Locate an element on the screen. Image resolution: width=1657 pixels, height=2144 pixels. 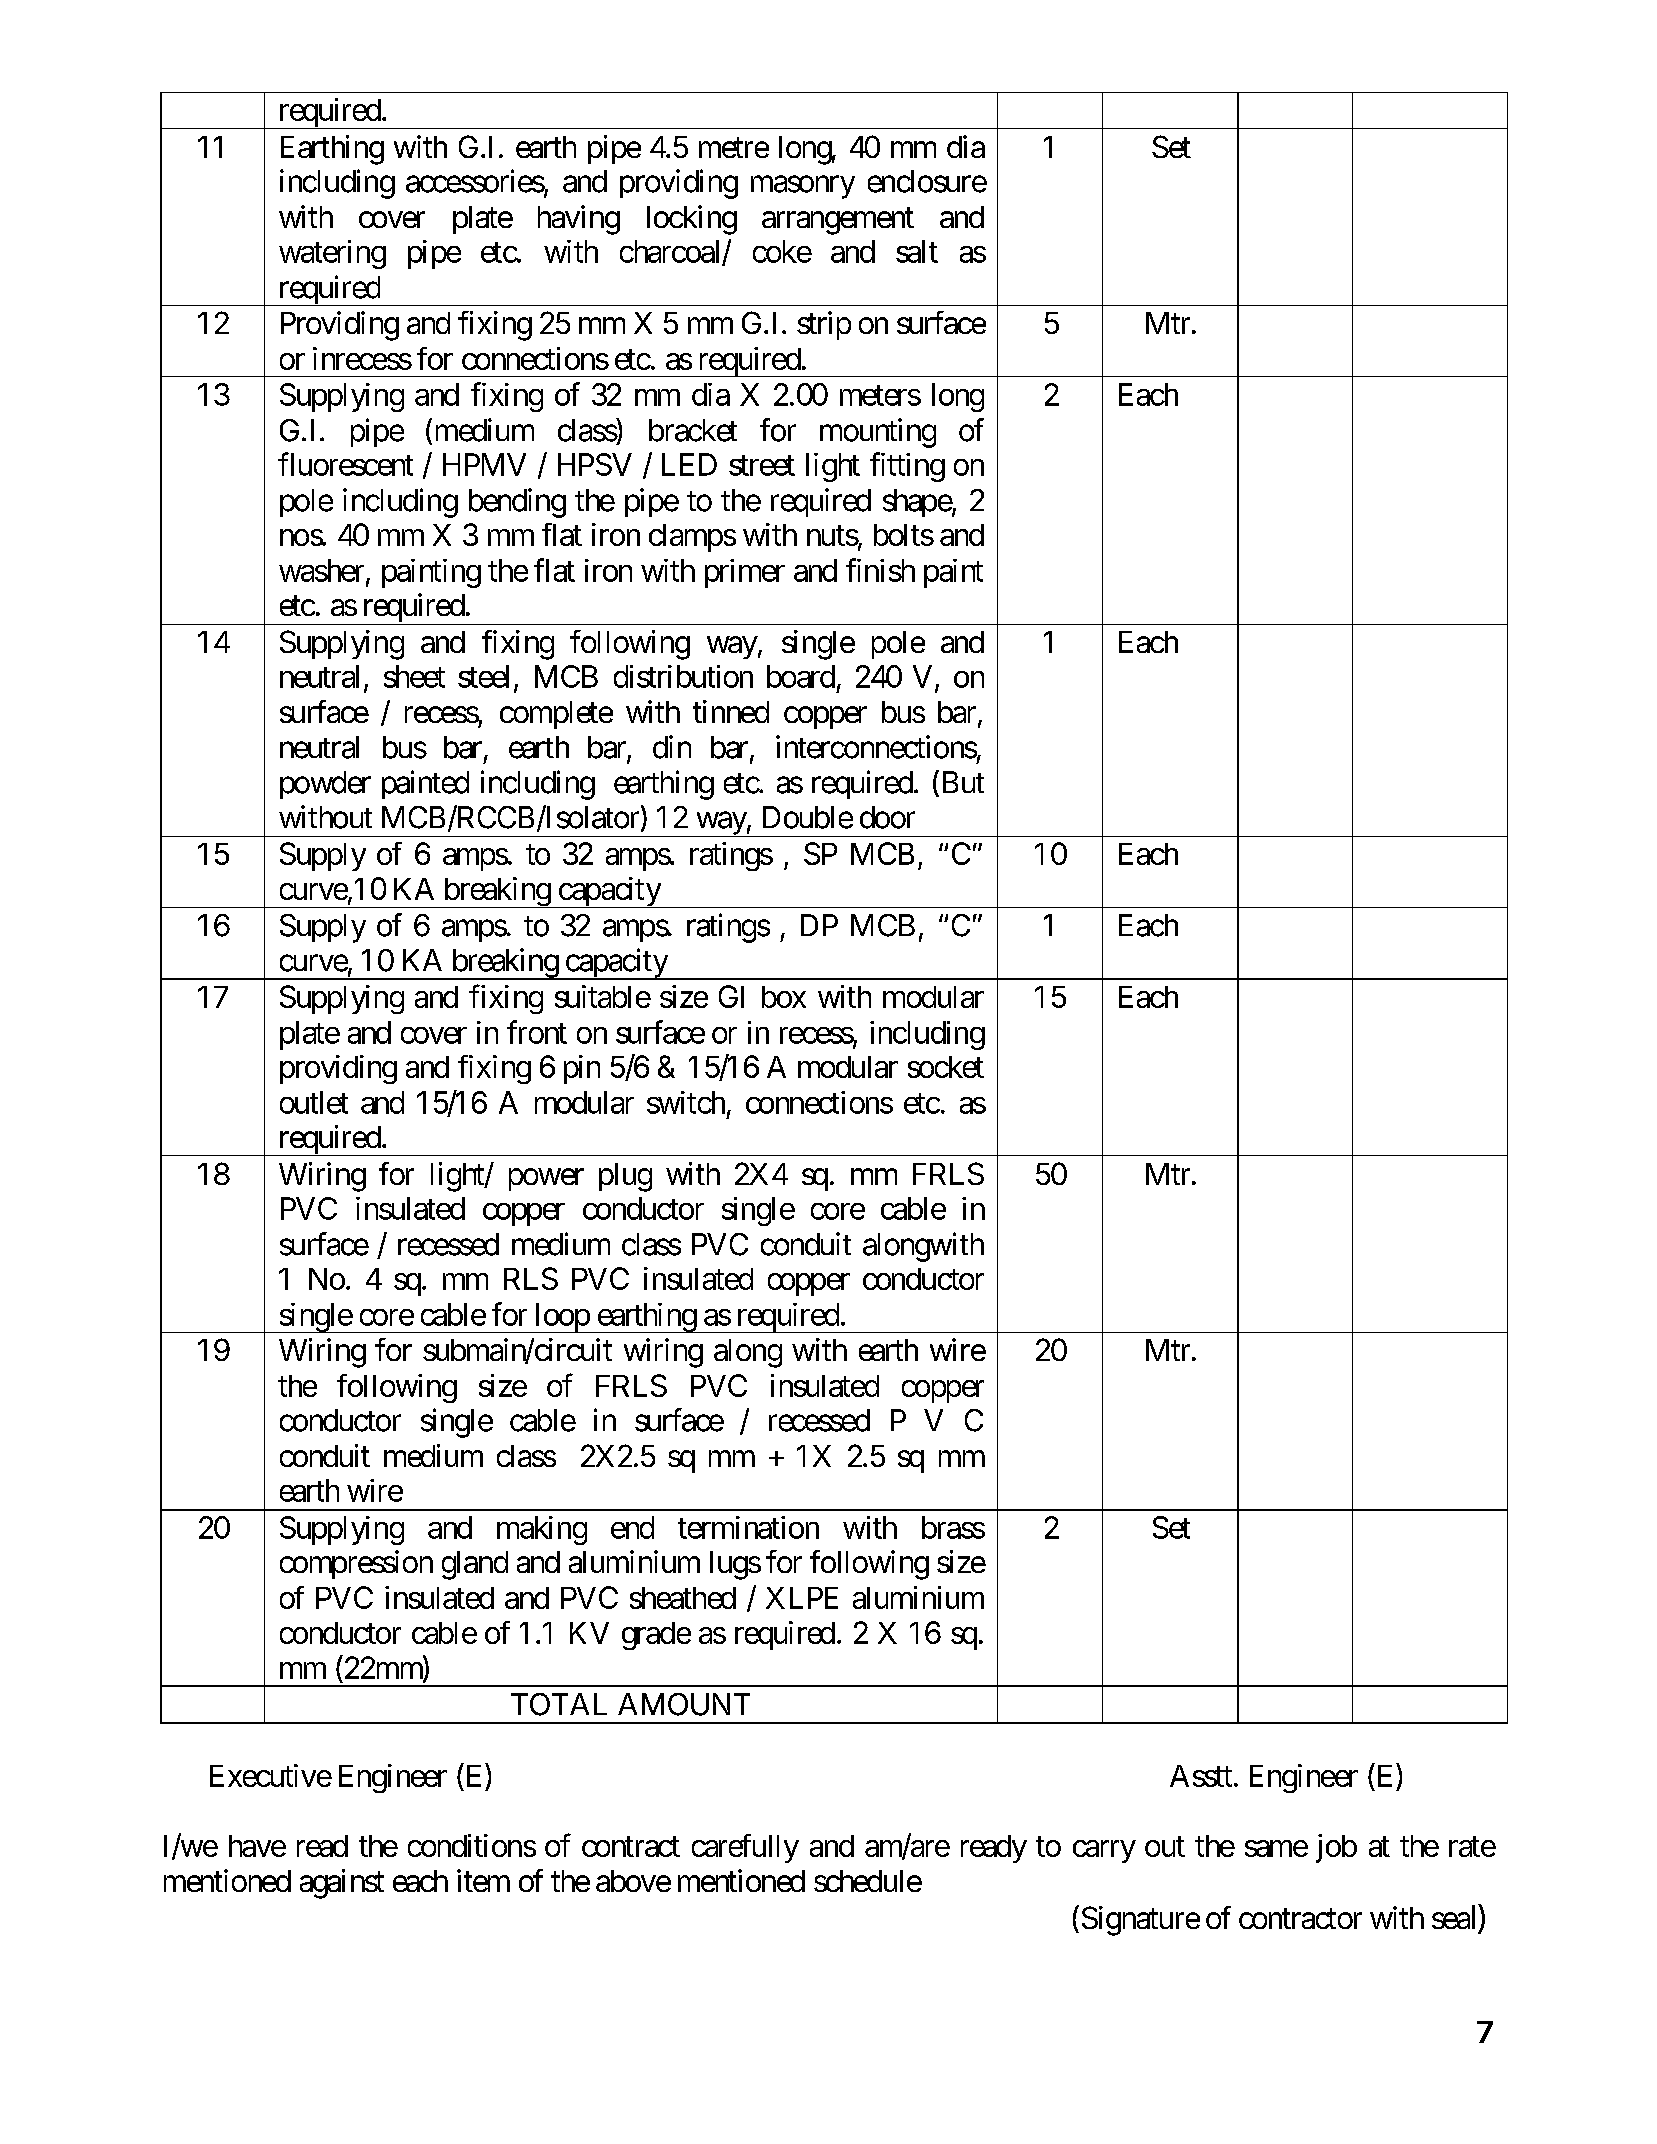
compression is located at coordinates (356, 1564).
